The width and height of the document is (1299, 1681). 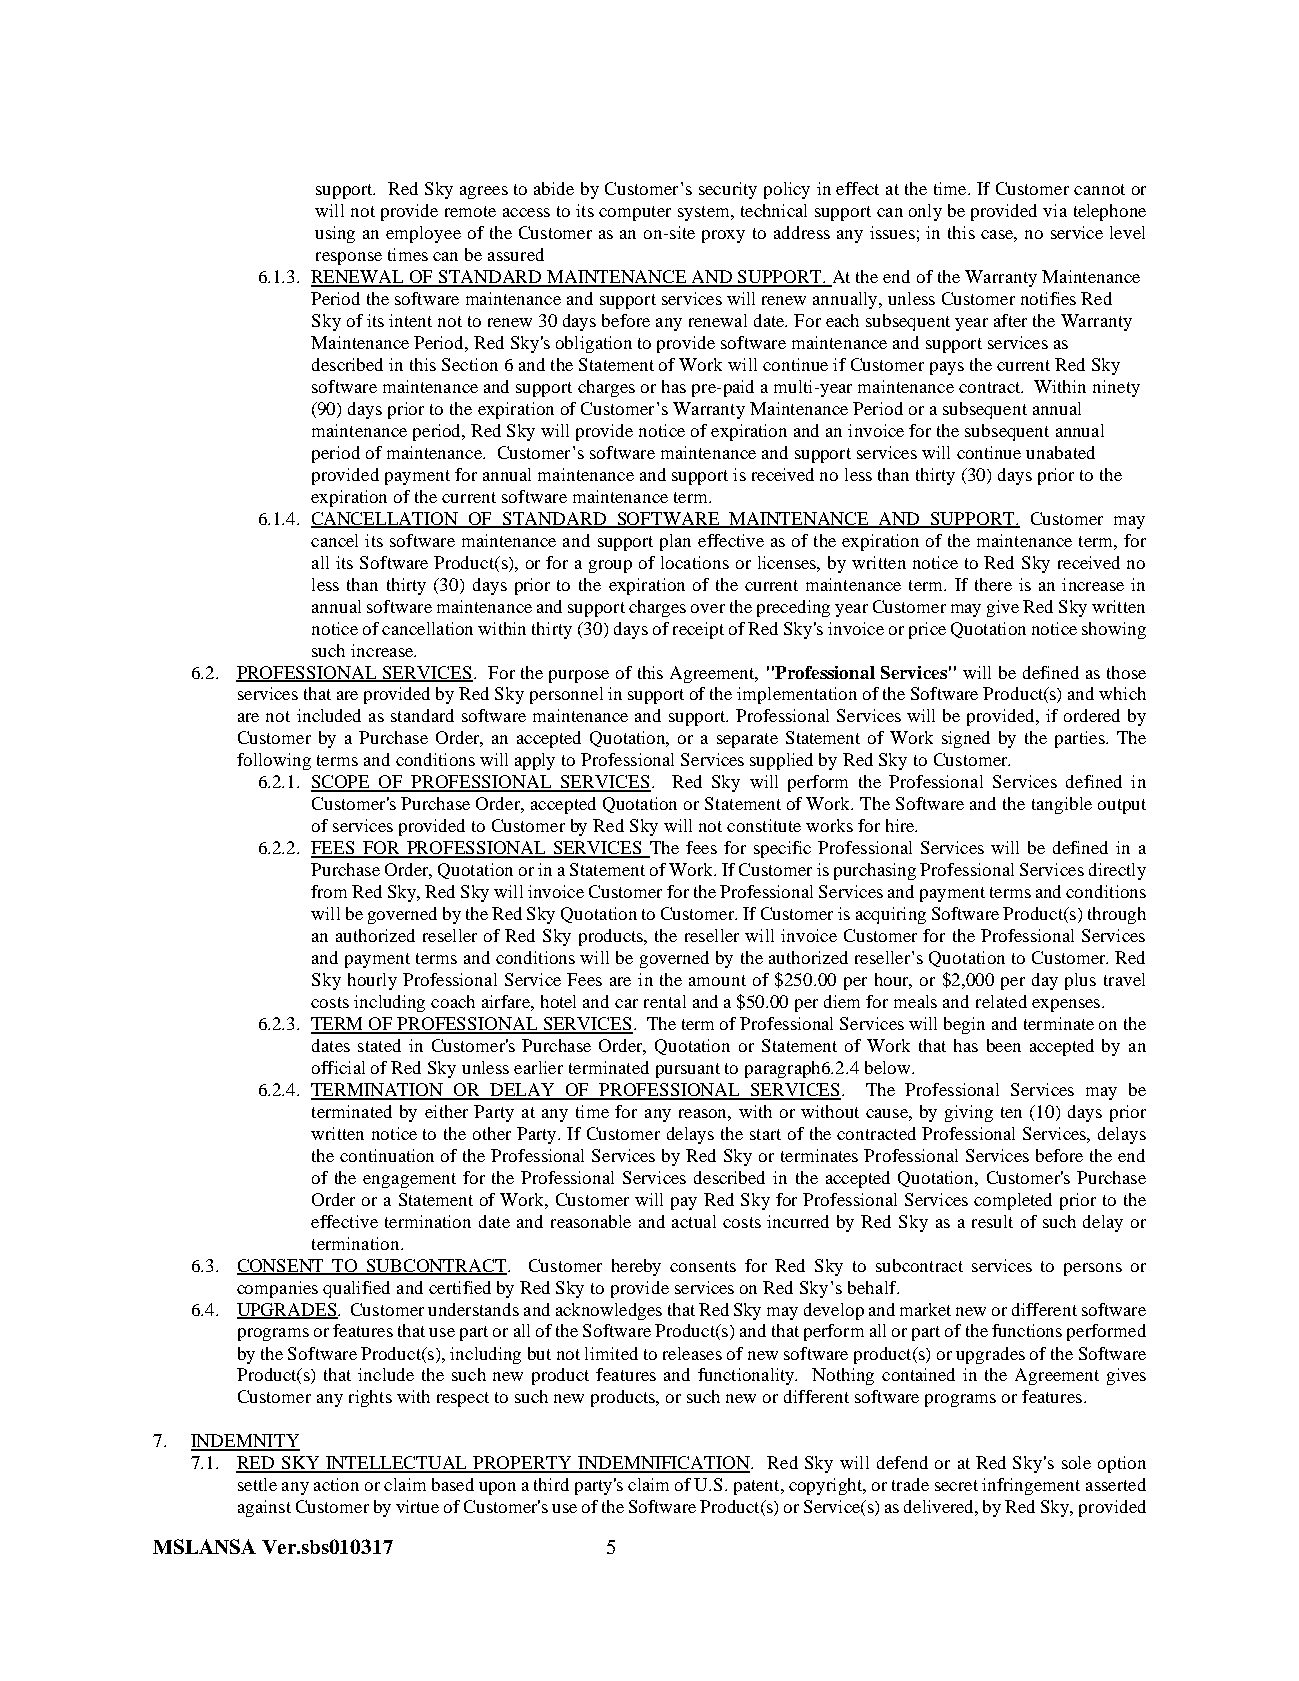 What do you see at coordinates (664, 1464) in the document?
I see `INDEMNIFICATION` at bounding box center [664, 1464].
